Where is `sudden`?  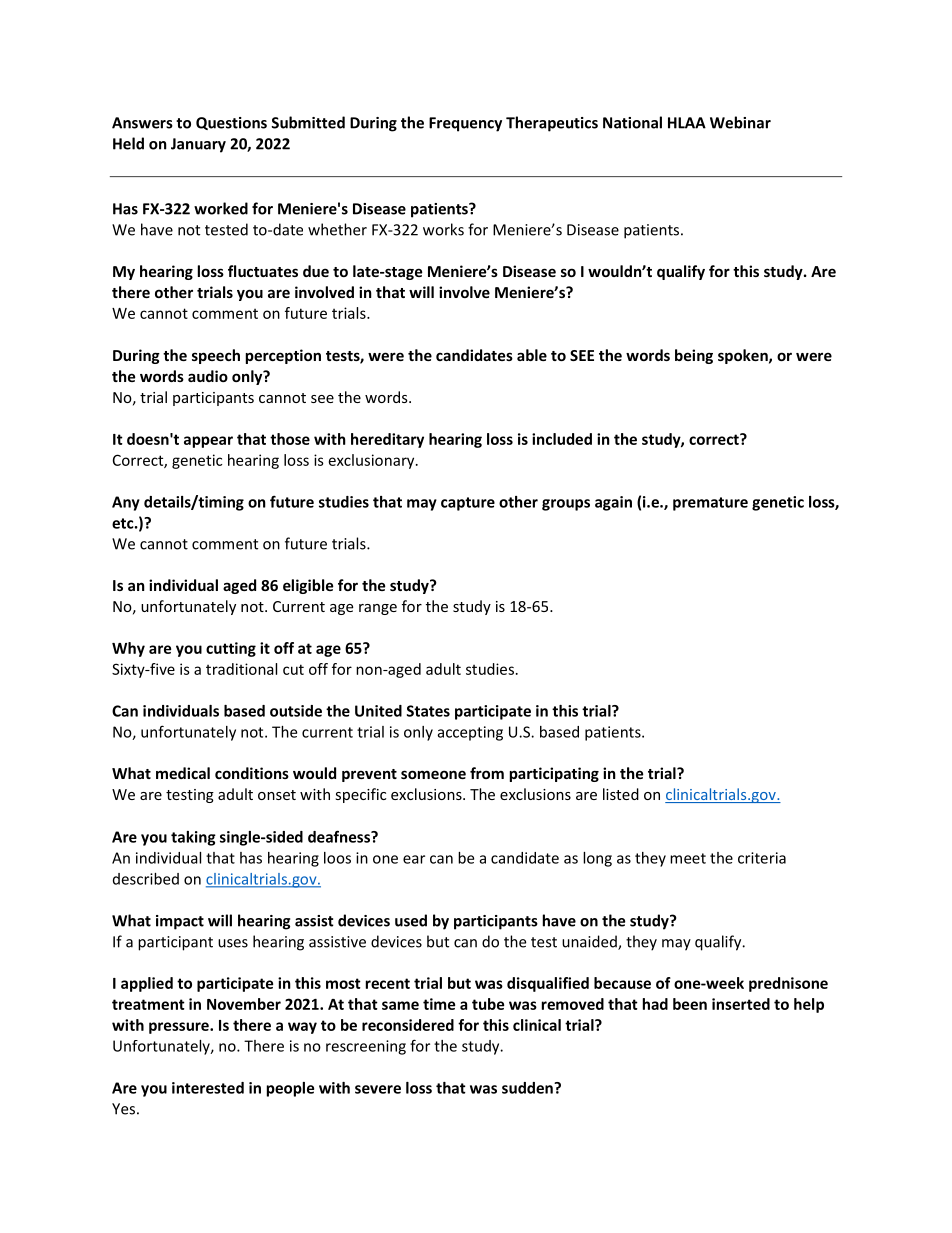
sudden is located at coordinates (528, 1088).
